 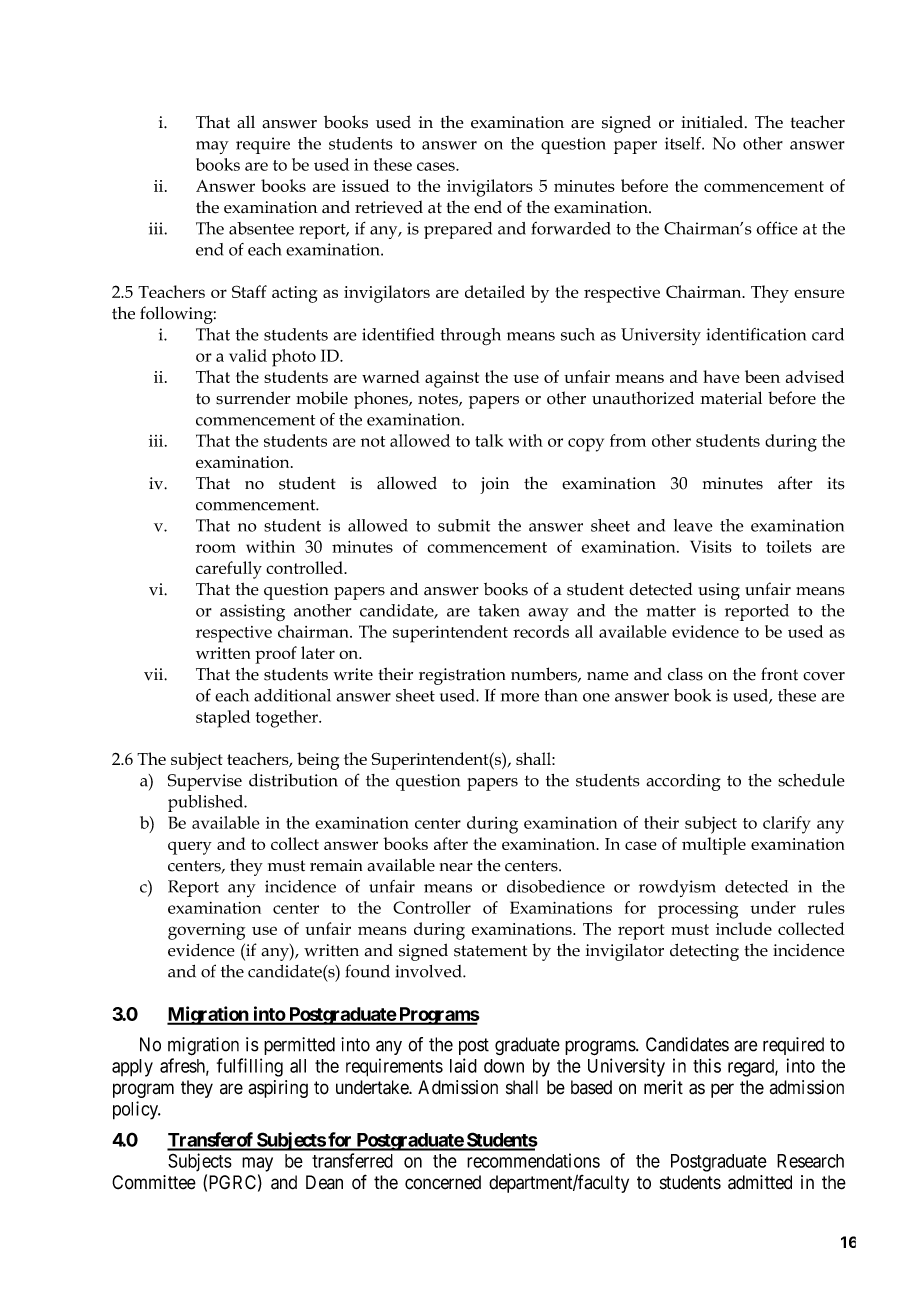 I want to click on prepared, so click(x=458, y=230).
